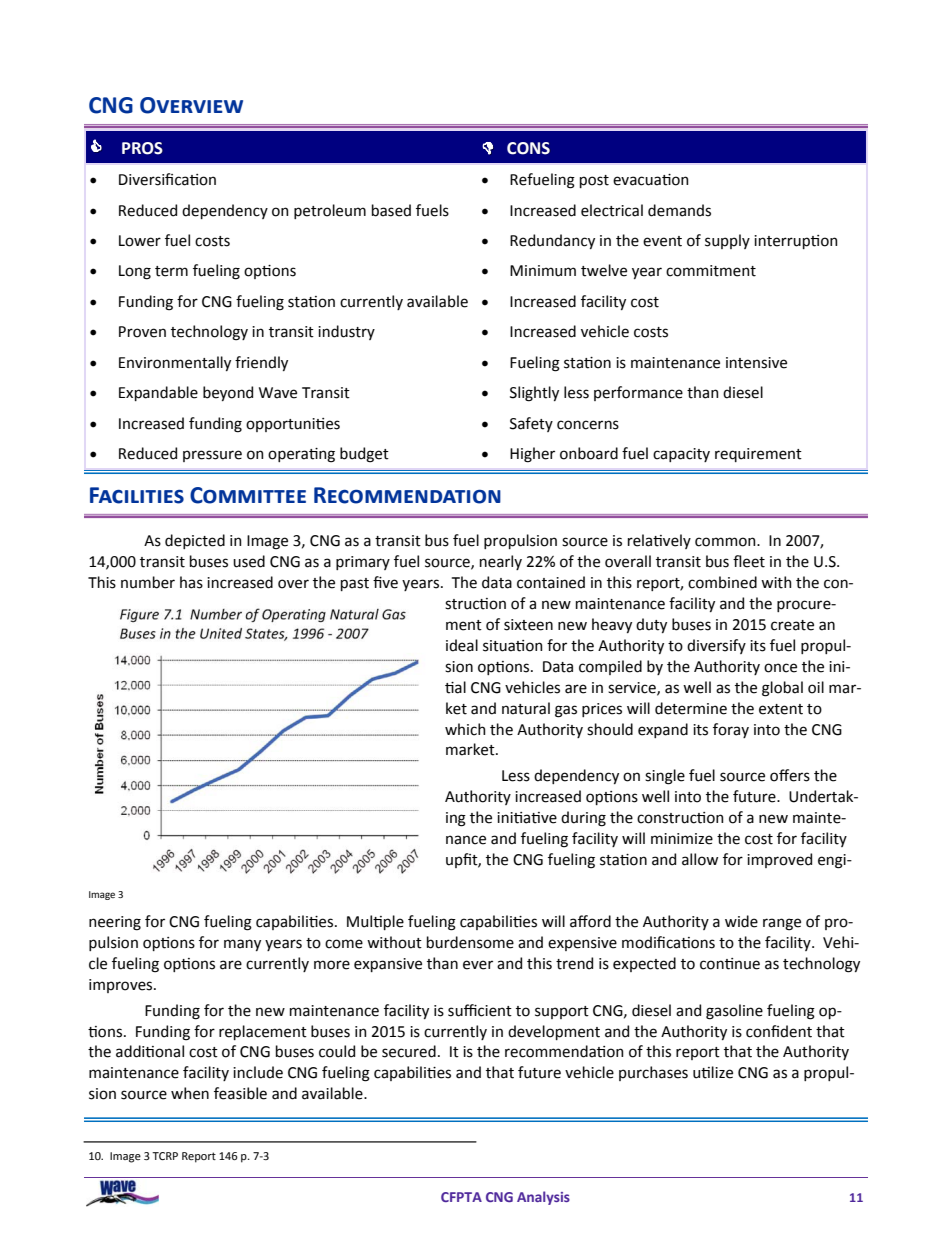  I want to click on number, so click(148, 582).
